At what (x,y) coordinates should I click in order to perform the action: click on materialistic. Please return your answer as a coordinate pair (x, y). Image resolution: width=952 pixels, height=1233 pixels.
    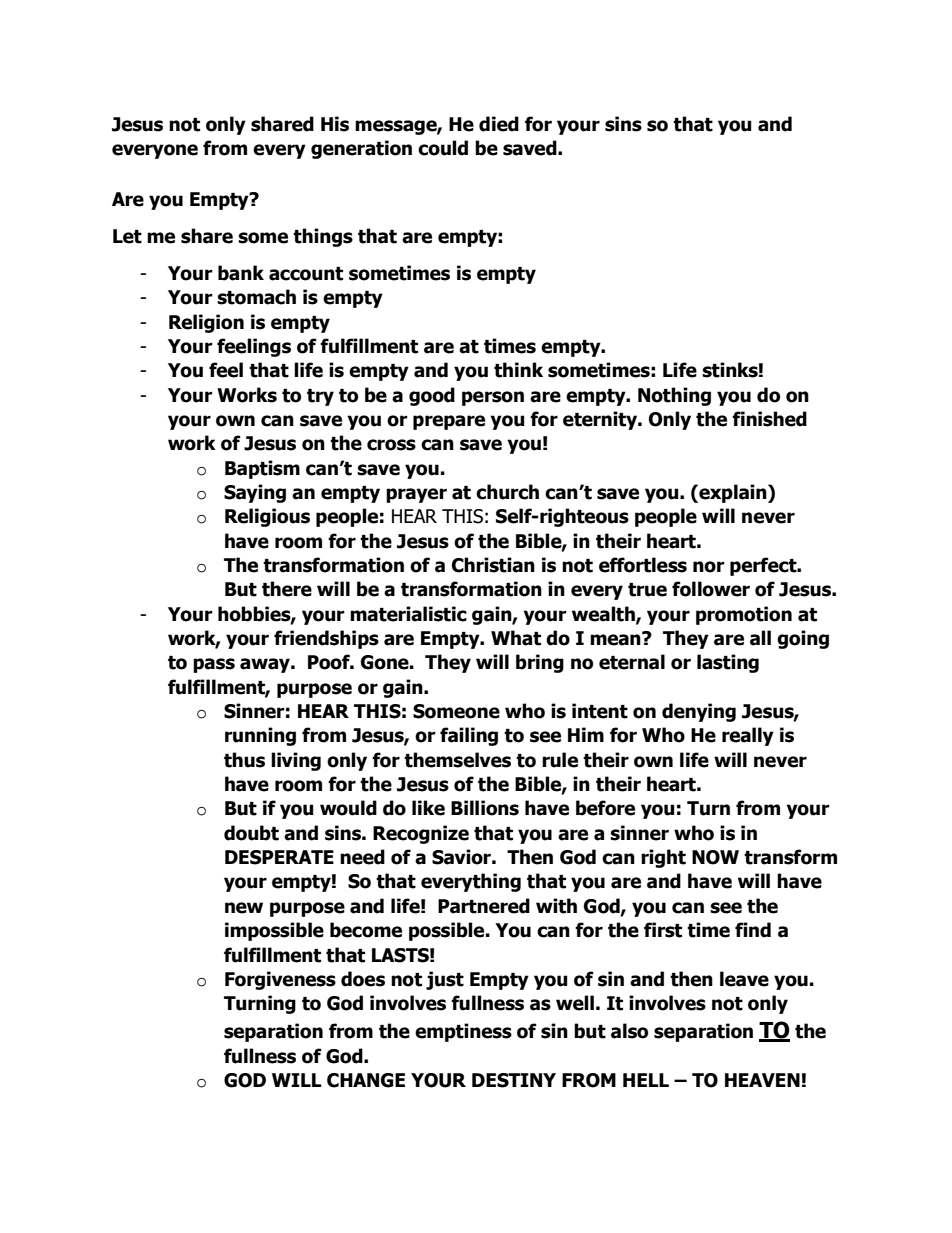
    Looking at the image, I should click on (408, 614).
